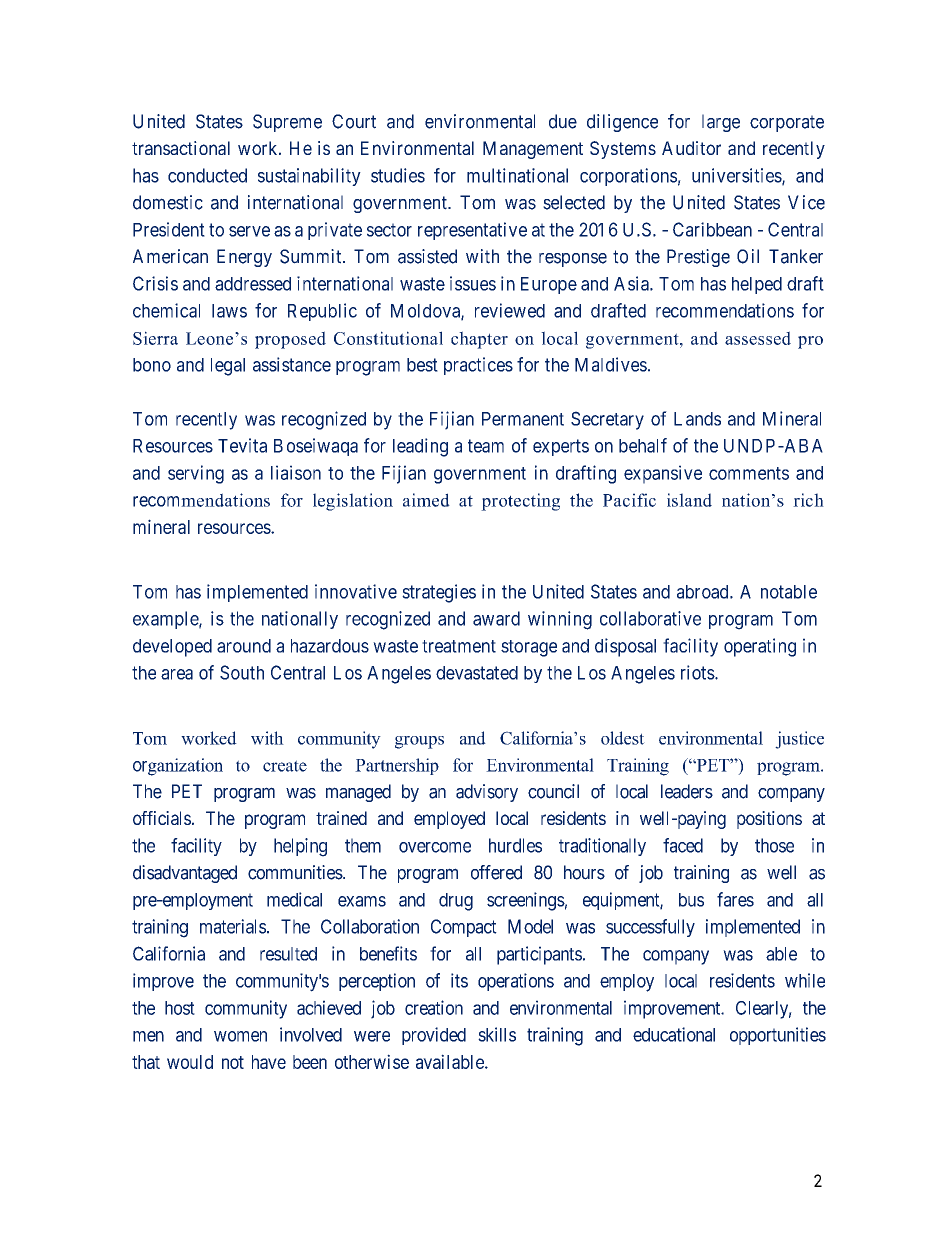  Describe the element at coordinates (240, 1036) in the screenshot. I see `women` at that location.
